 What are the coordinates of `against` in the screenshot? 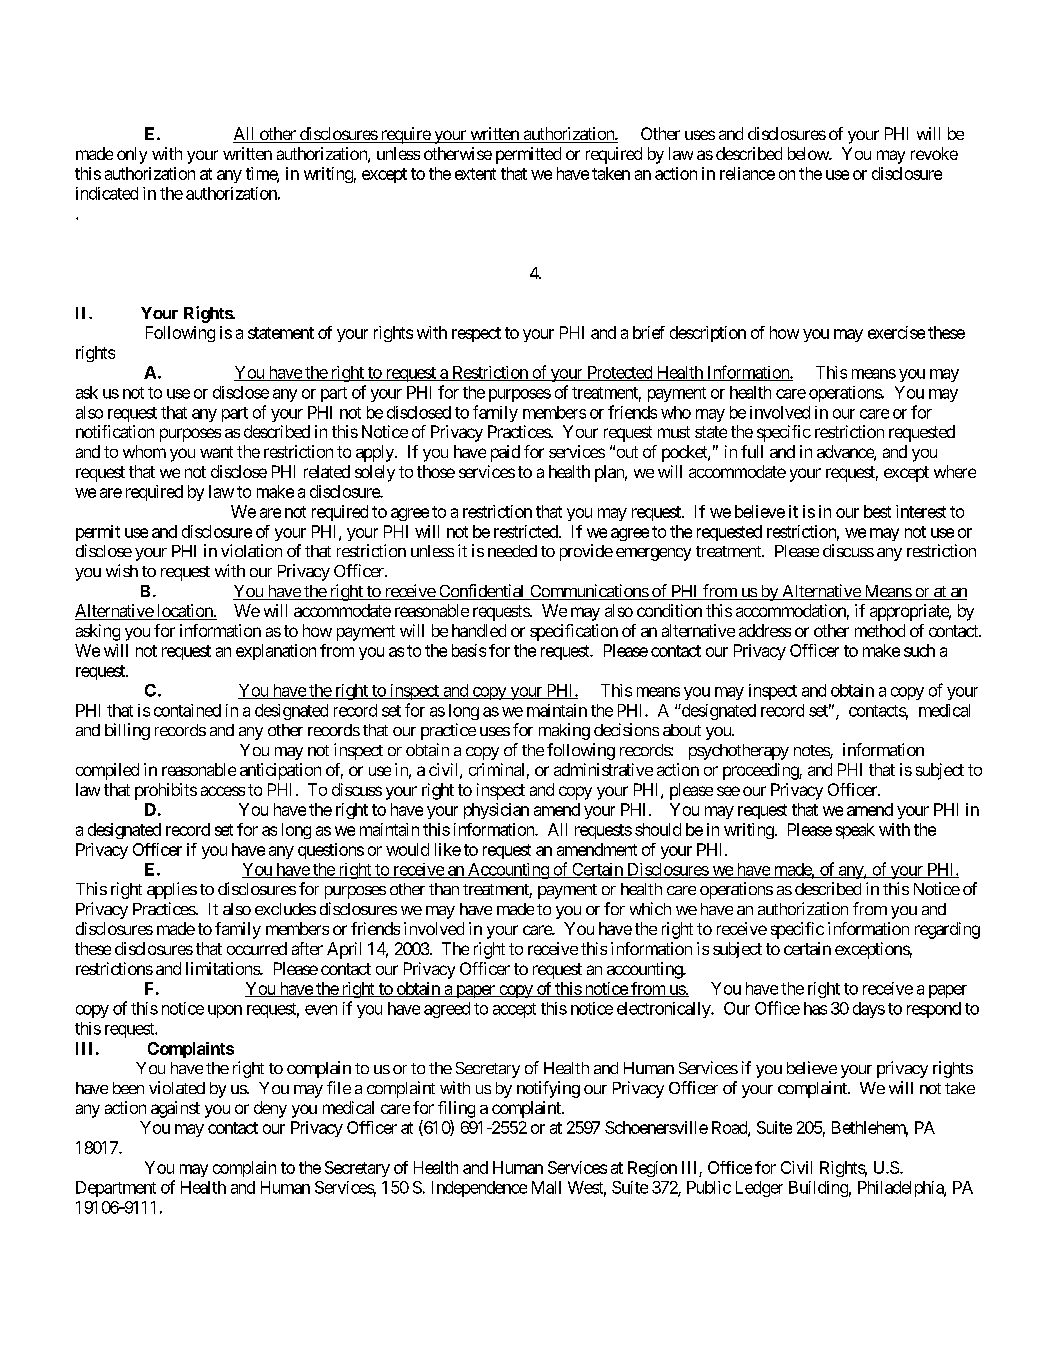 It's located at (175, 1109).
